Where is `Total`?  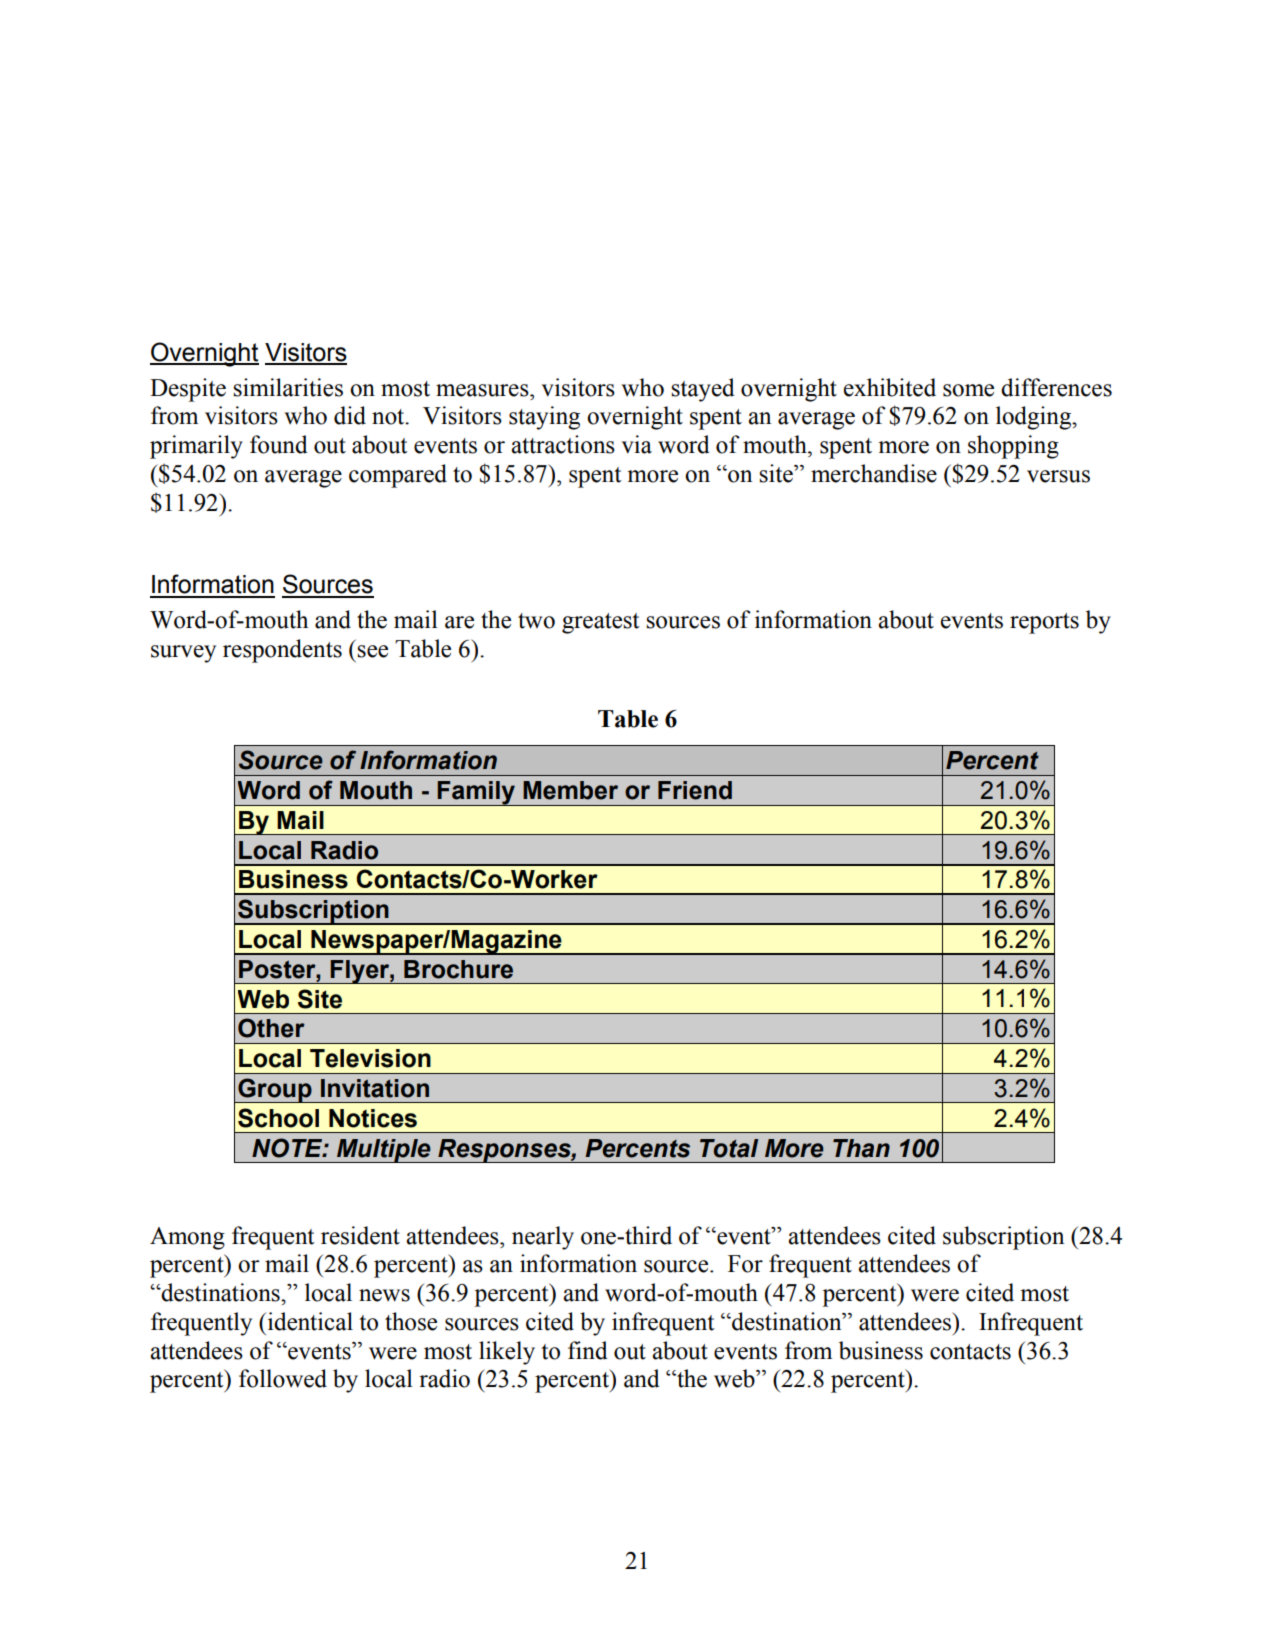
Total is located at coordinates (729, 1148).
